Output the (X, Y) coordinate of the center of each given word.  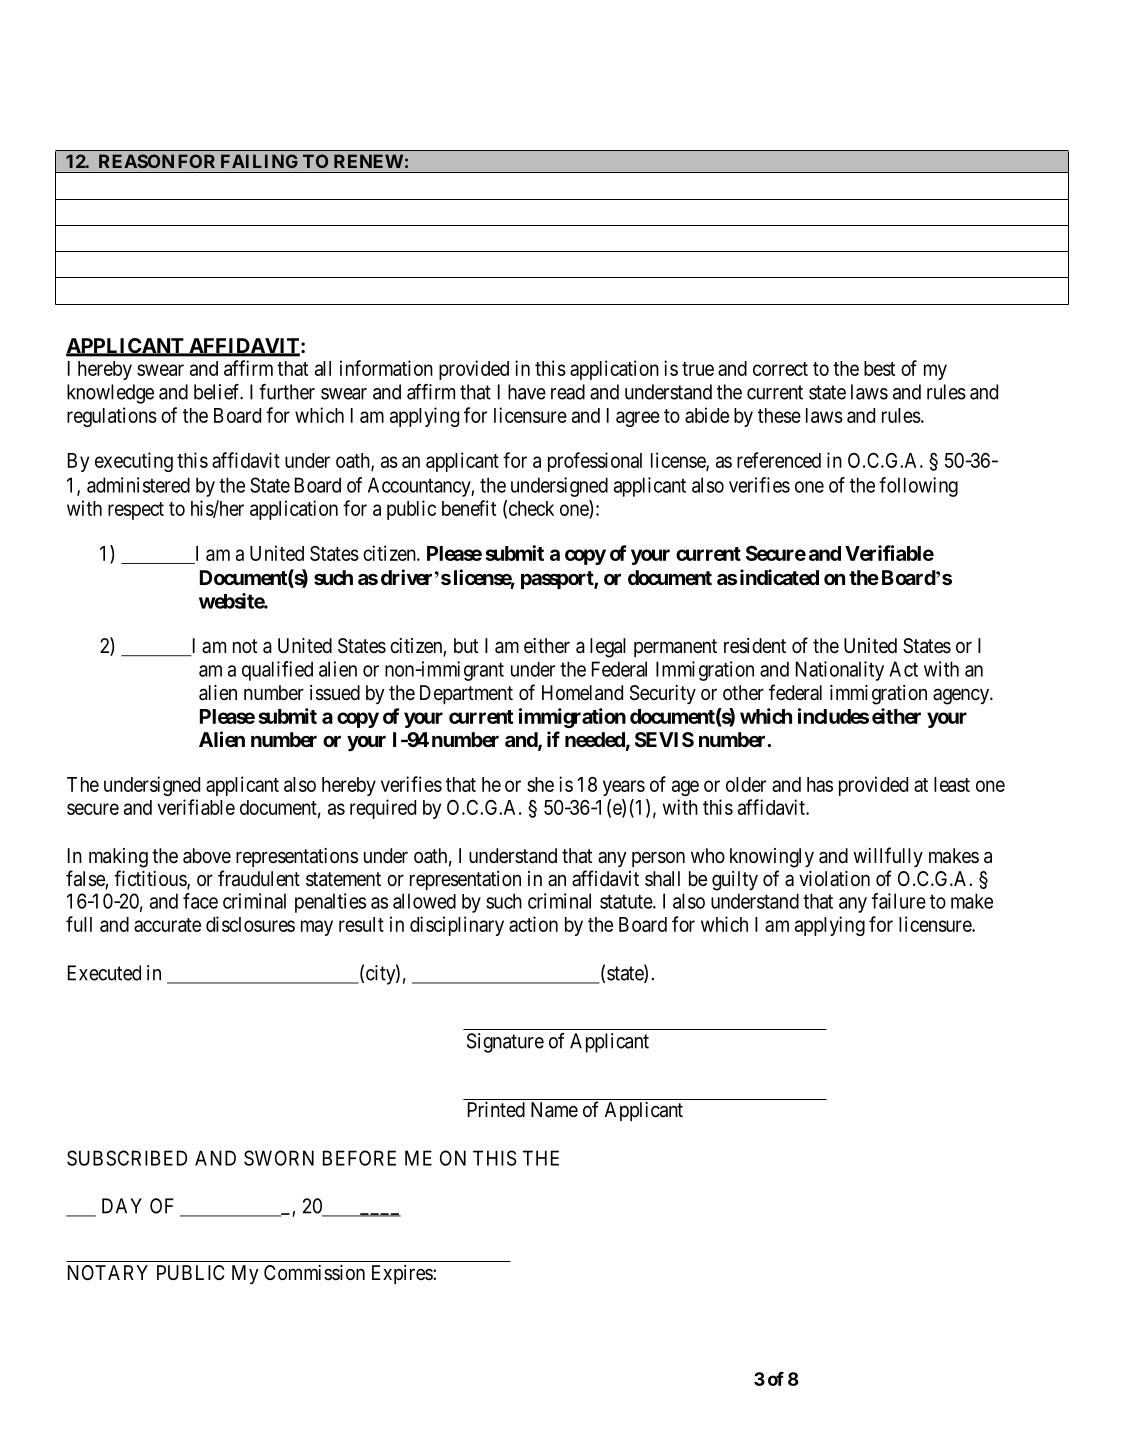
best (879, 368)
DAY (122, 1206)
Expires (403, 1274)
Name (554, 1110)
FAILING (259, 161)
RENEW (368, 161)
